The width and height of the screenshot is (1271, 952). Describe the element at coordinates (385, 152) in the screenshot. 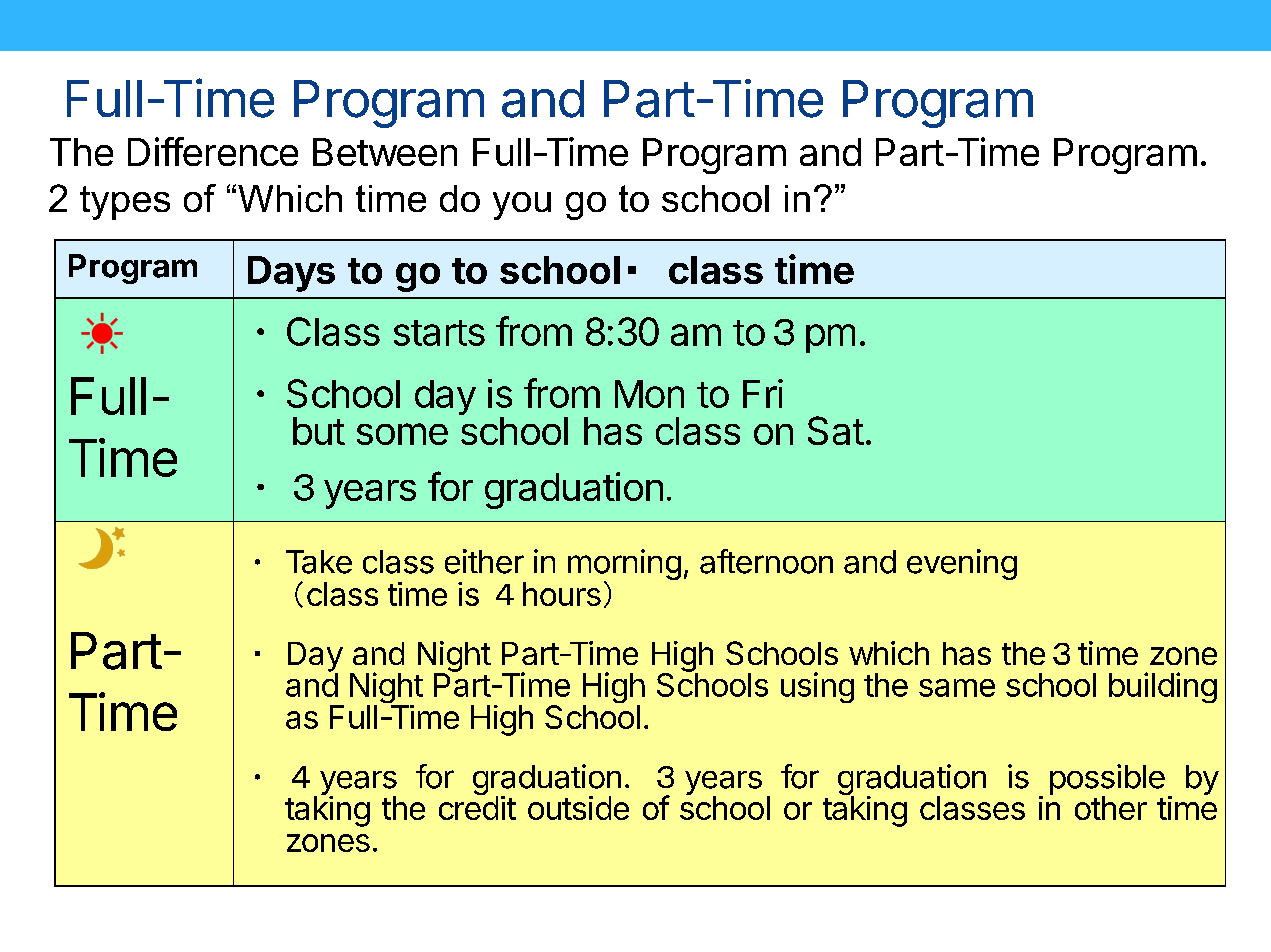

I see `Between` at that location.
